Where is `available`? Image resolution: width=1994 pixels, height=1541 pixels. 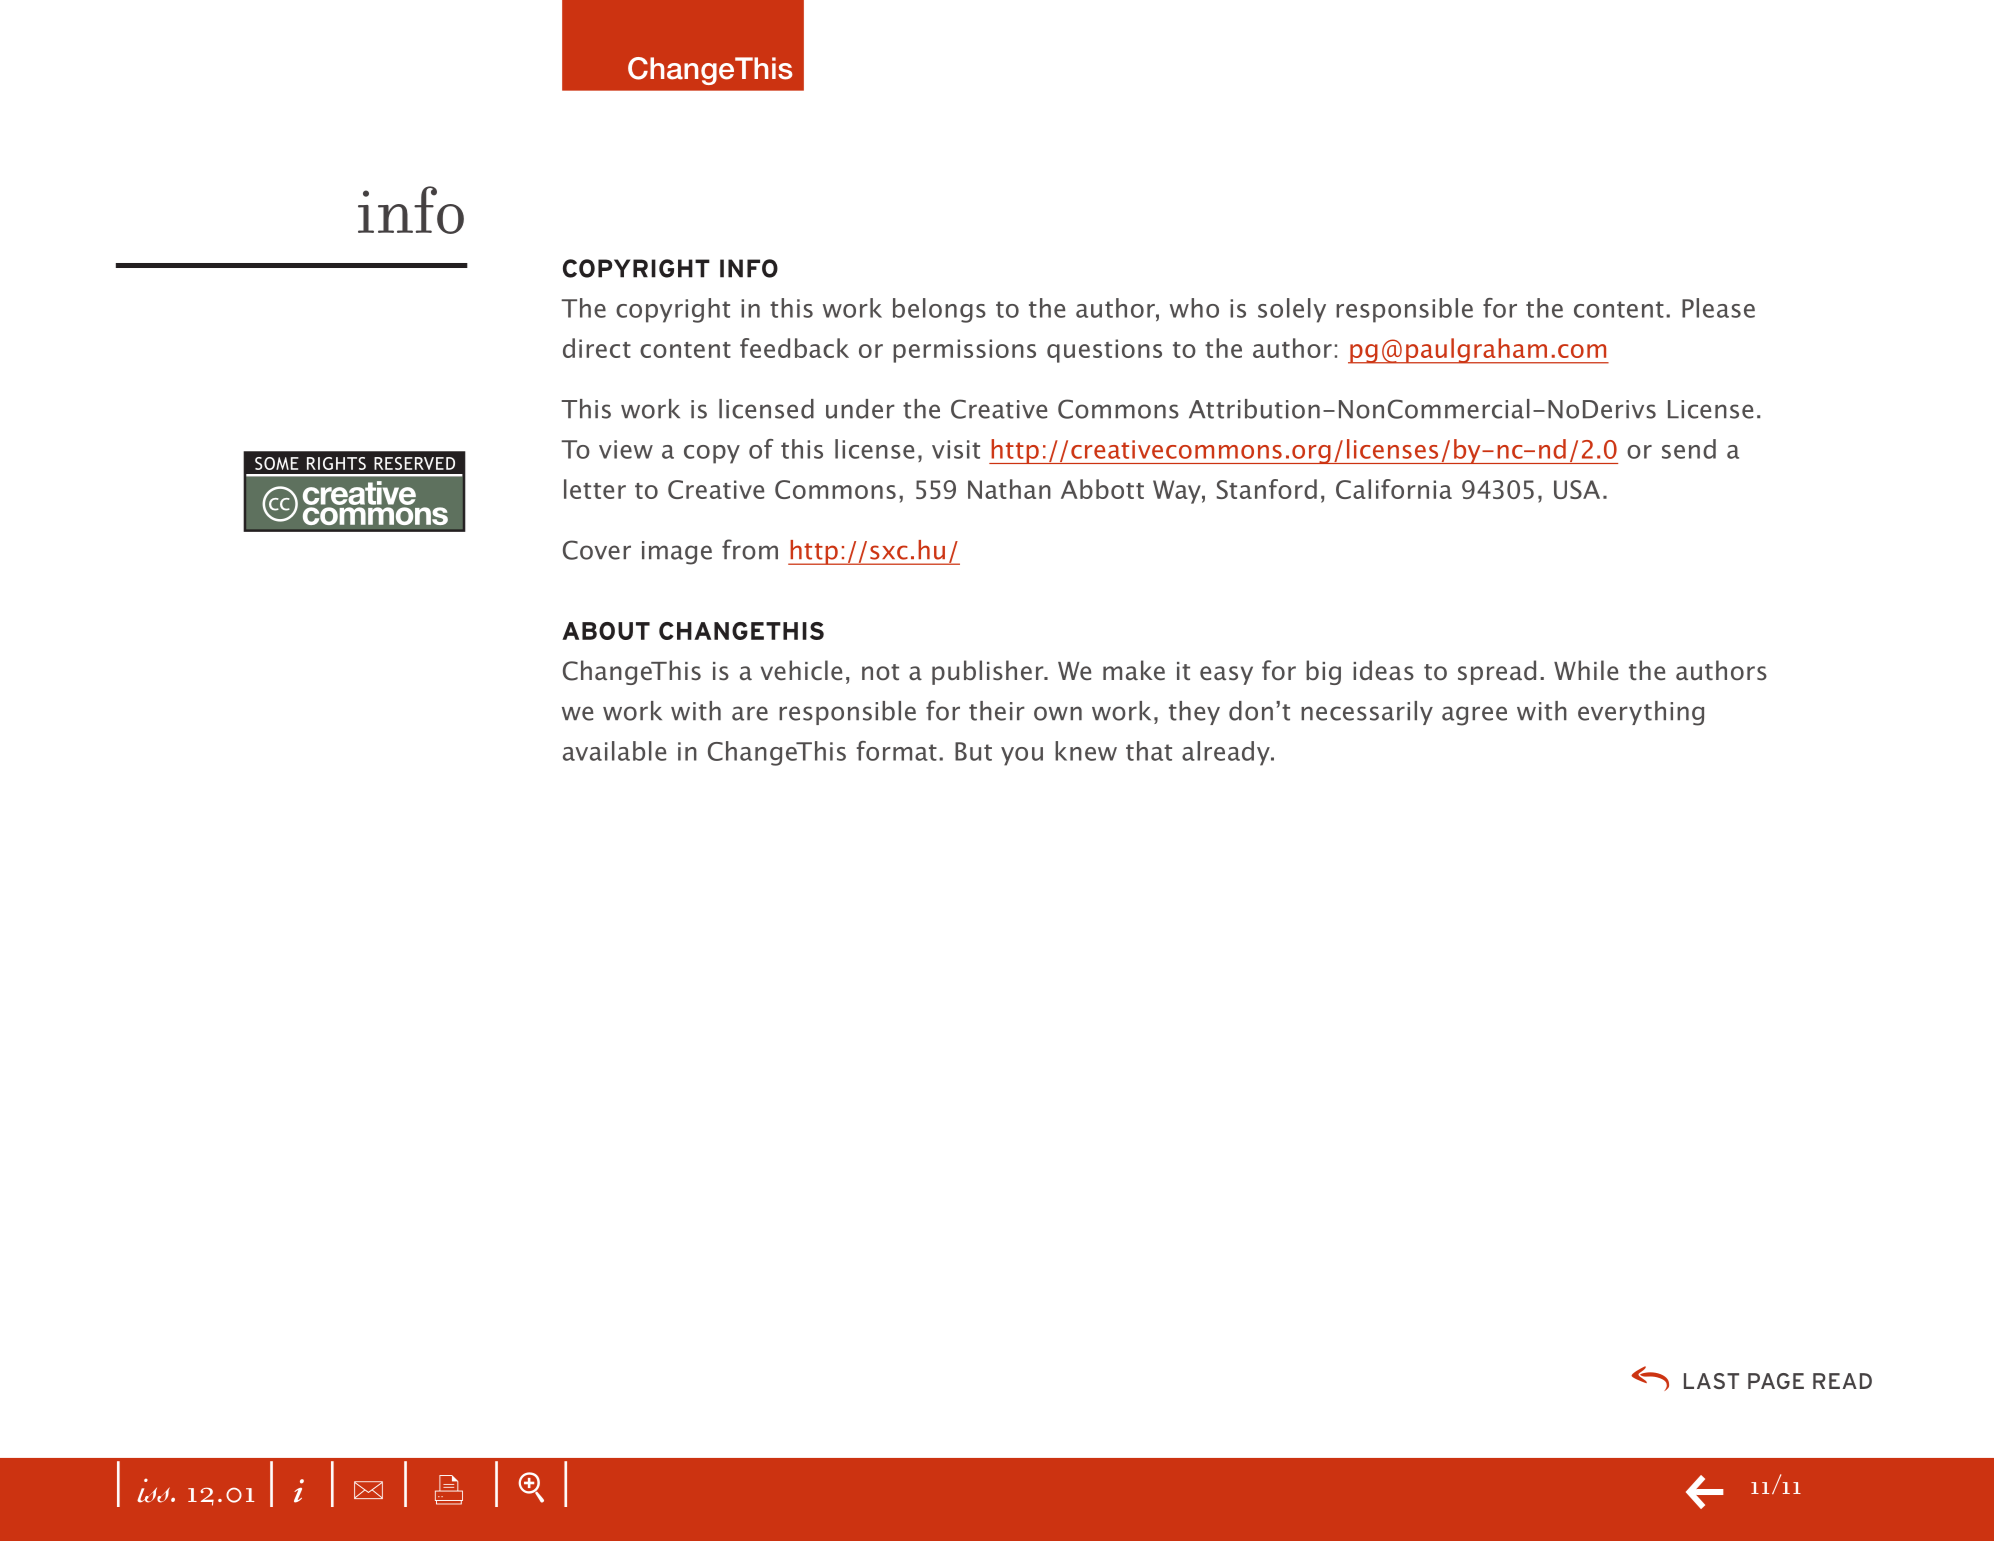
available is located at coordinates (614, 751).
